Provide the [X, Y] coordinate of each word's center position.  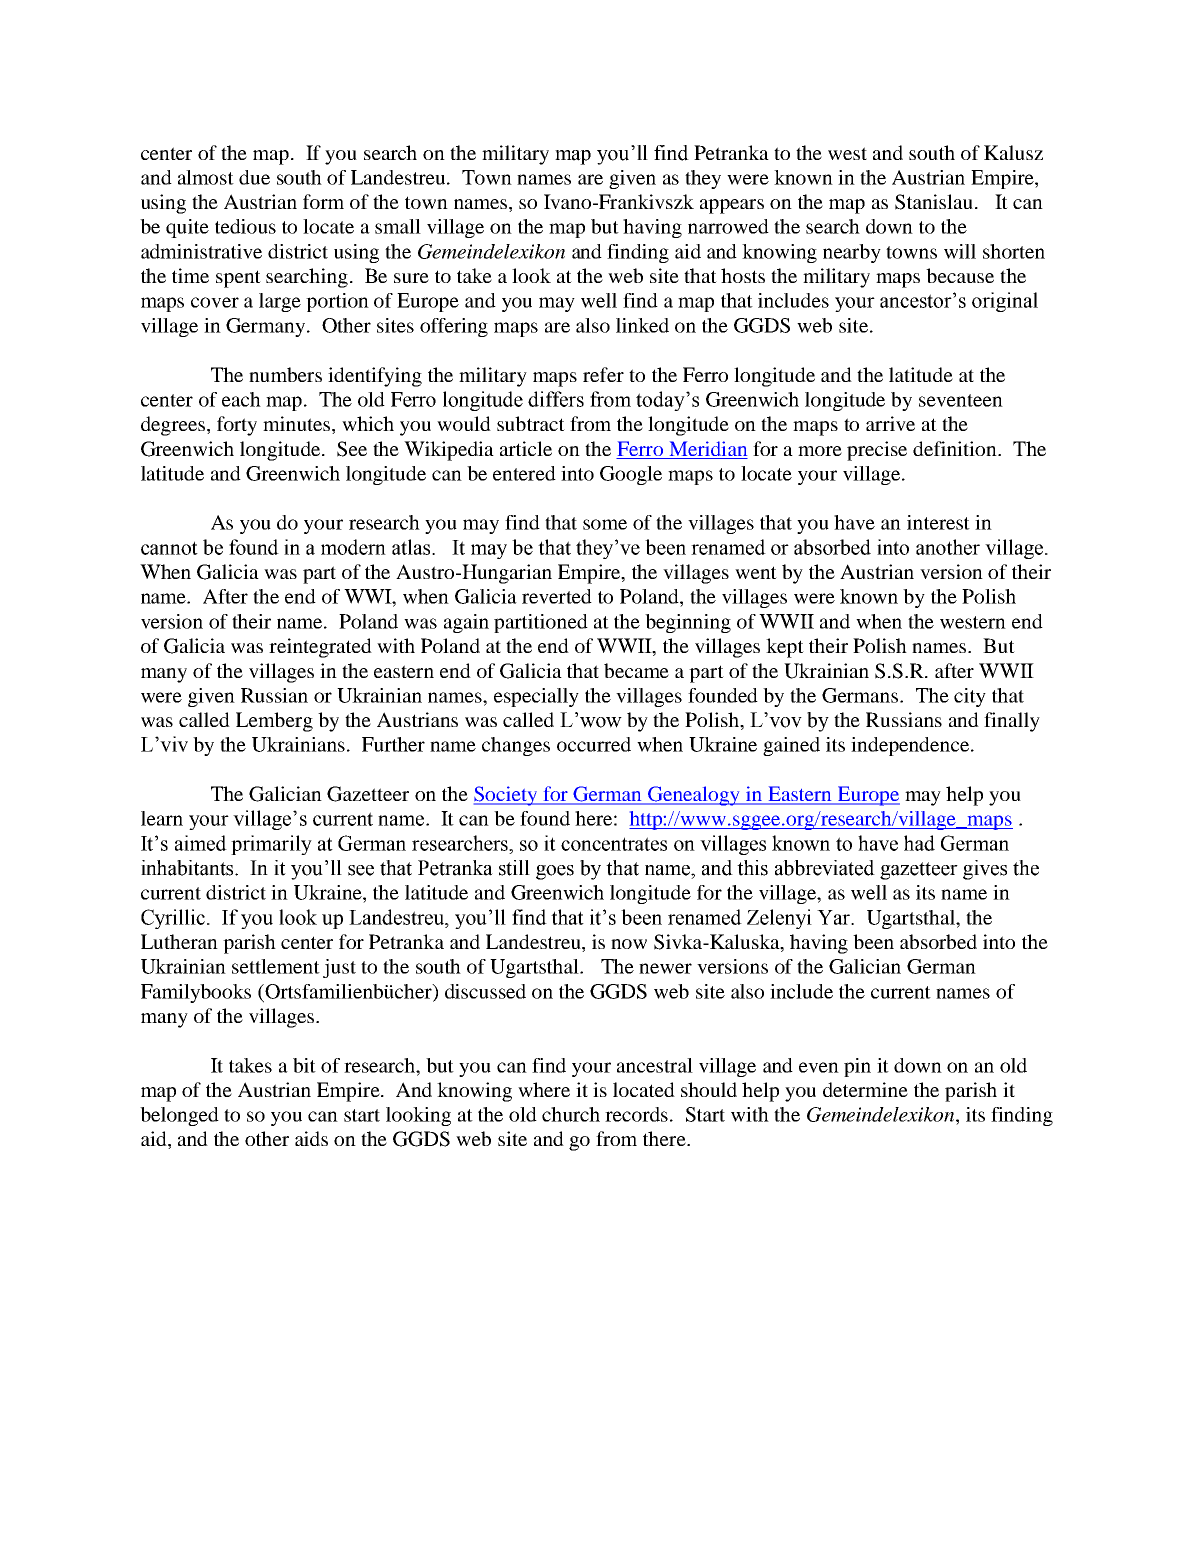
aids [311, 1138]
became [636, 670]
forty [237, 426]
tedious [245, 226]
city [970, 697]
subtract [531, 423]
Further [393, 744]
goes [555, 872]
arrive [890, 423]
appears [732, 206]
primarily [271, 845]
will [960, 251]
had [919, 843]
